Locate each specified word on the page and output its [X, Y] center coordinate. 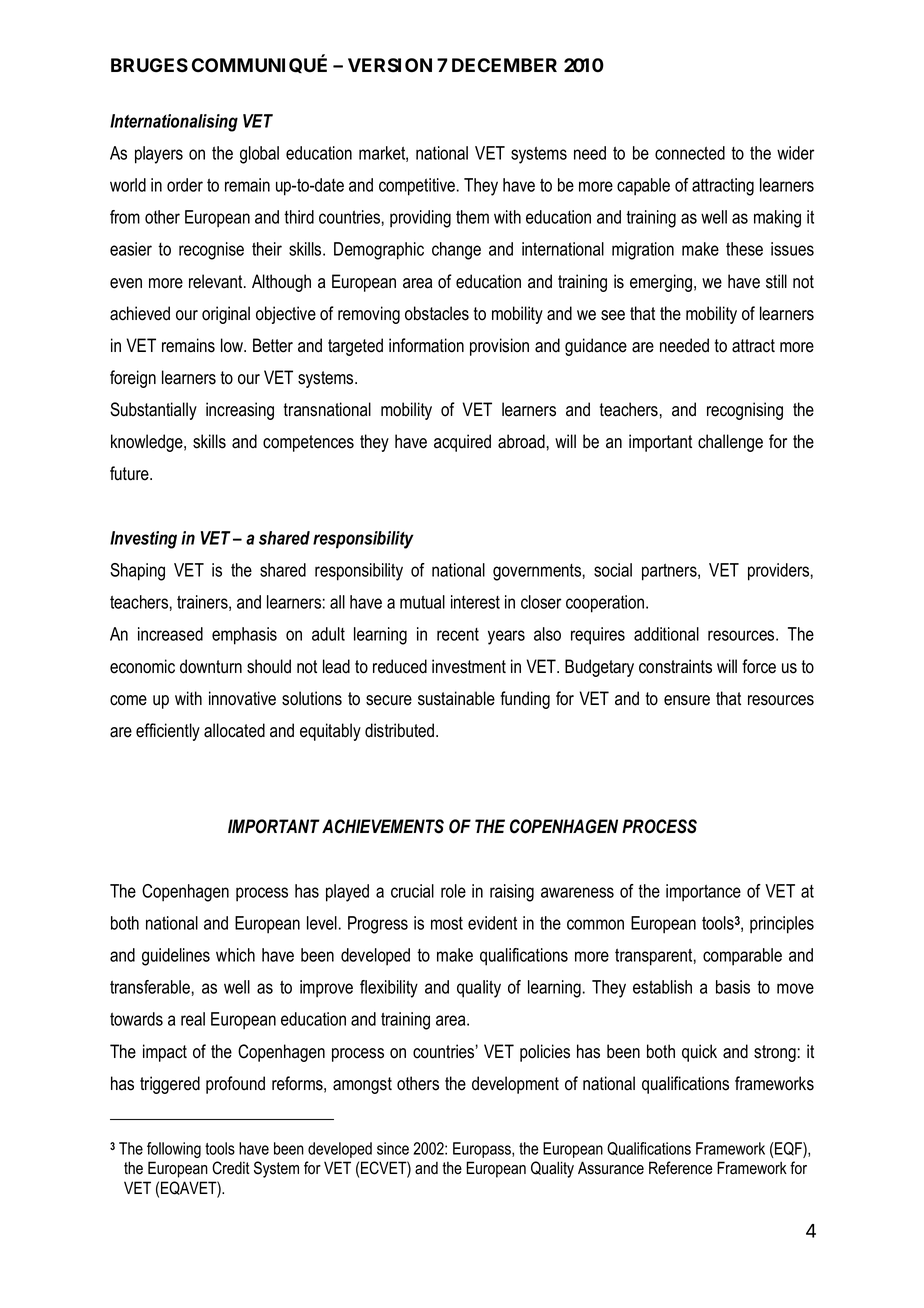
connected [690, 153]
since [393, 1148]
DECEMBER [504, 65]
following [174, 1150]
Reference [680, 1168]
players [159, 155]
